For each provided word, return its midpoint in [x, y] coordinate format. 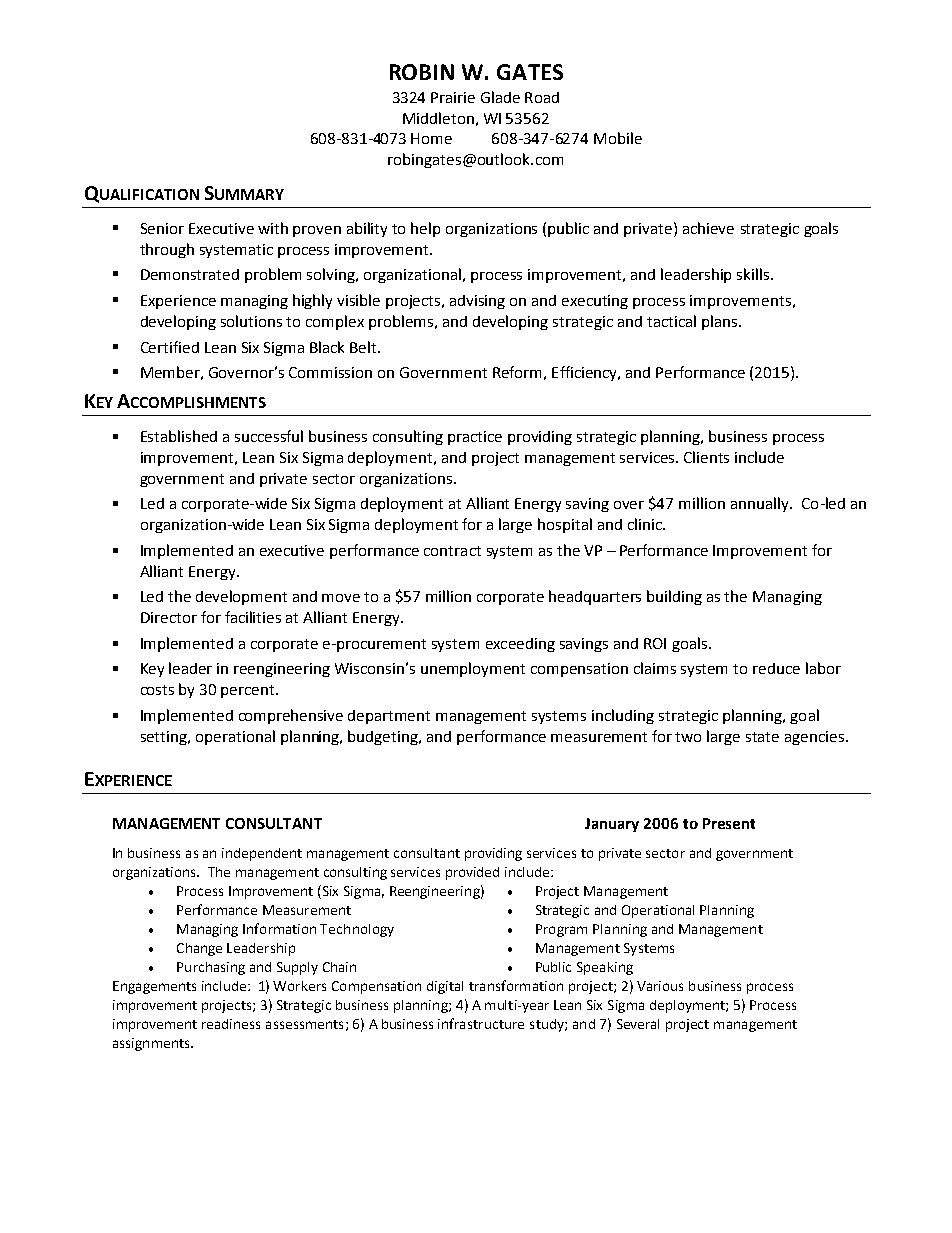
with [273, 228]
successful [269, 436]
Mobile [618, 138]
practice [475, 438]
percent [249, 691]
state [762, 737]
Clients [706, 457]
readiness [231, 1024]
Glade [500, 97]
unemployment [473, 669]
